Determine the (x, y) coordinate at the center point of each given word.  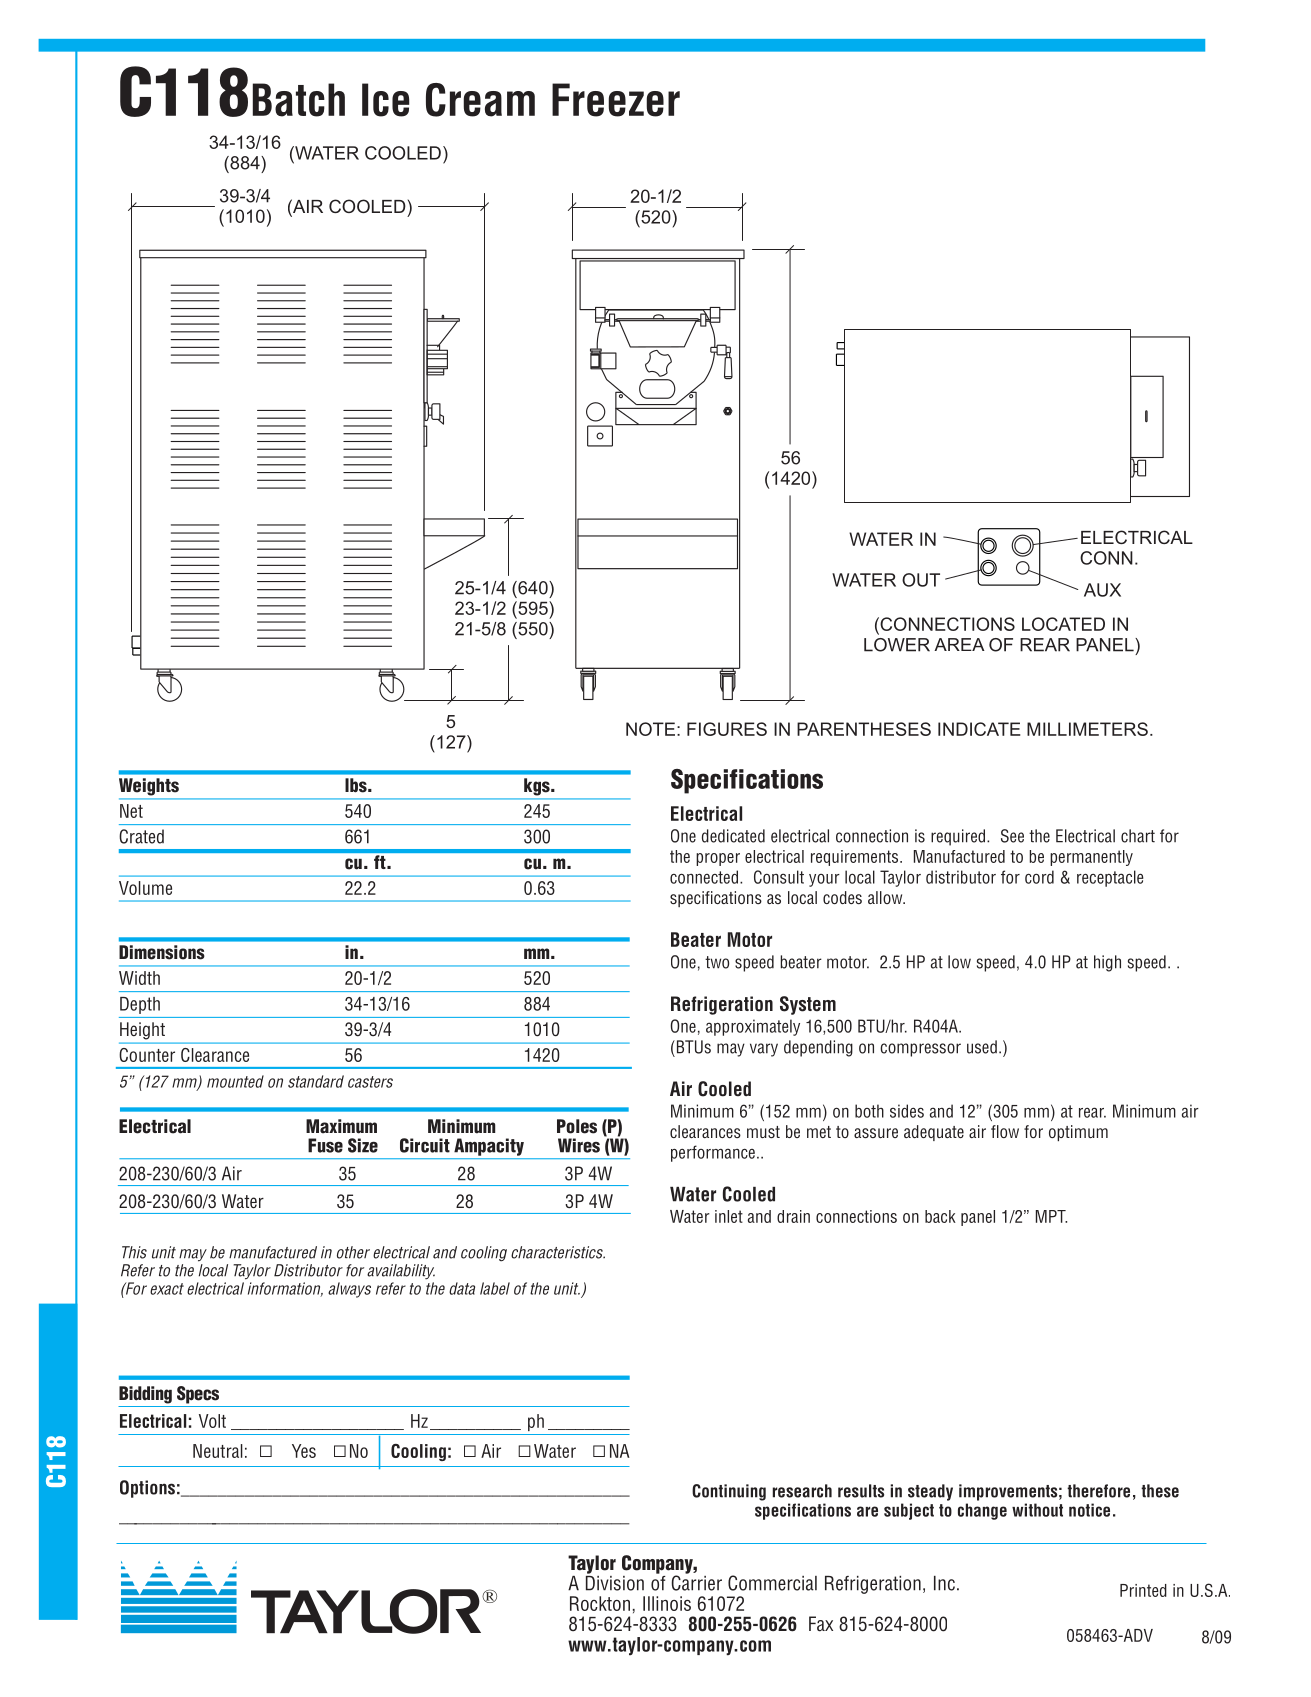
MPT (1051, 1216)
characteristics (558, 1252)
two (717, 962)
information (285, 1289)
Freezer (616, 100)
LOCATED (1063, 624)
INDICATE (979, 729)
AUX (1102, 590)
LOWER (897, 645)
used (982, 1047)
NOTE (650, 729)
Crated (141, 836)
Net (131, 811)
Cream (480, 100)
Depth (140, 1005)
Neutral (218, 1451)
